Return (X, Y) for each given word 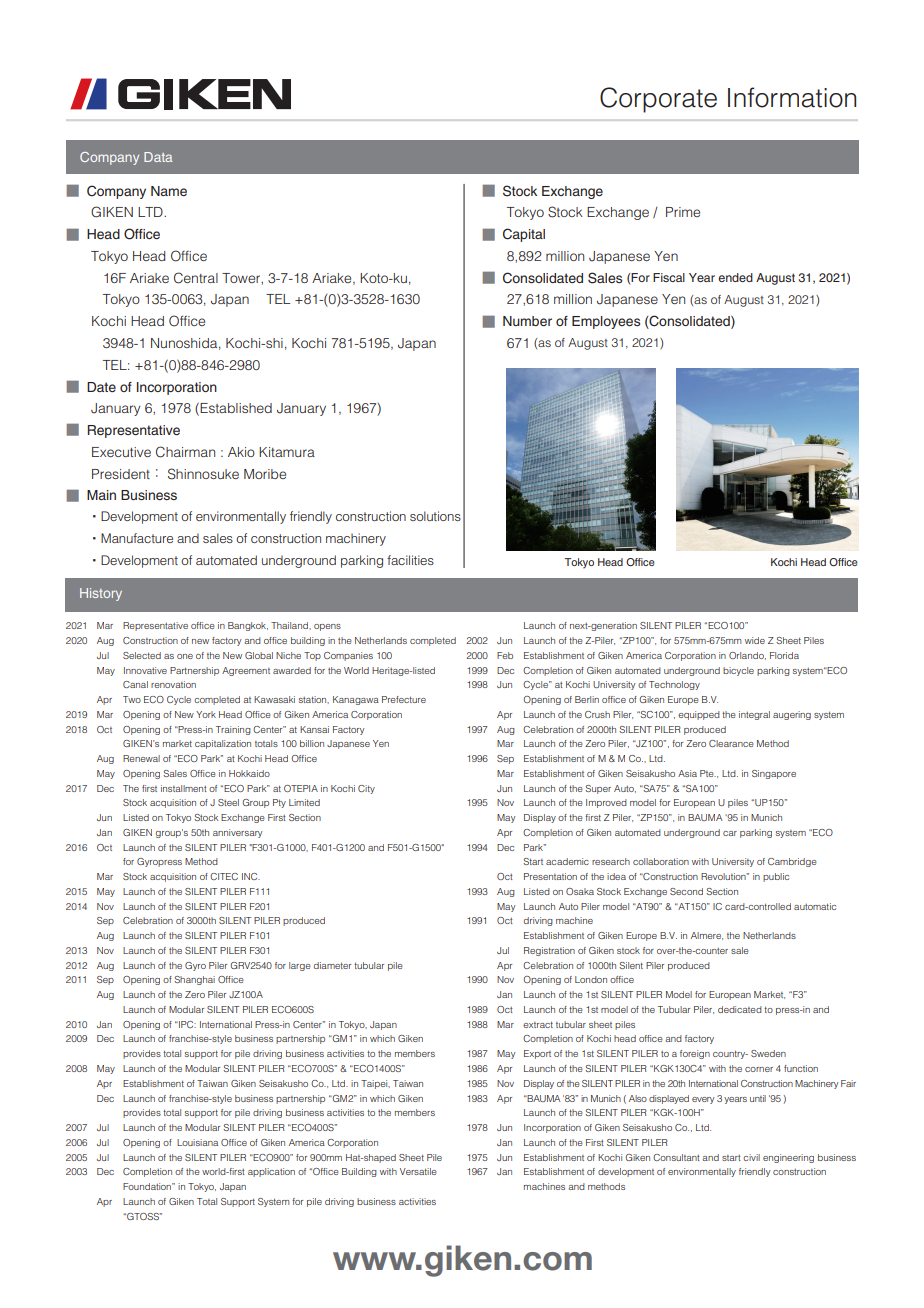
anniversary (238, 833)
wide (755, 640)
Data (158, 157)
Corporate (658, 100)
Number (527, 321)
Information (792, 97)
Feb (505, 655)
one (185, 656)
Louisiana (197, 1142)
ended (735, 277)
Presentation (550, 876)
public (776, 877)
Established (236, 408)
